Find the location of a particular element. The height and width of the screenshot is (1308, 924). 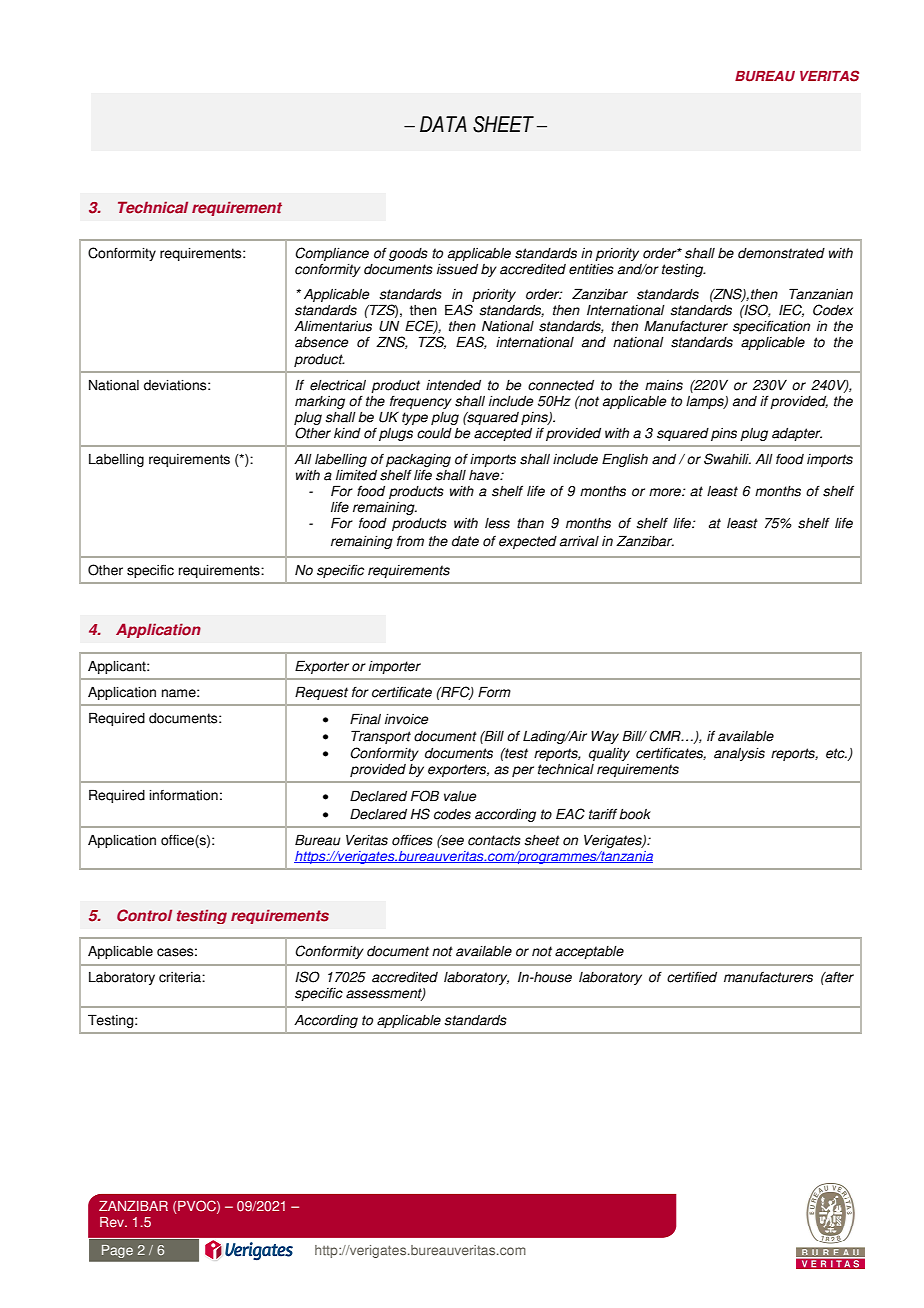

Compliance is located at coordinates (332, 254).
